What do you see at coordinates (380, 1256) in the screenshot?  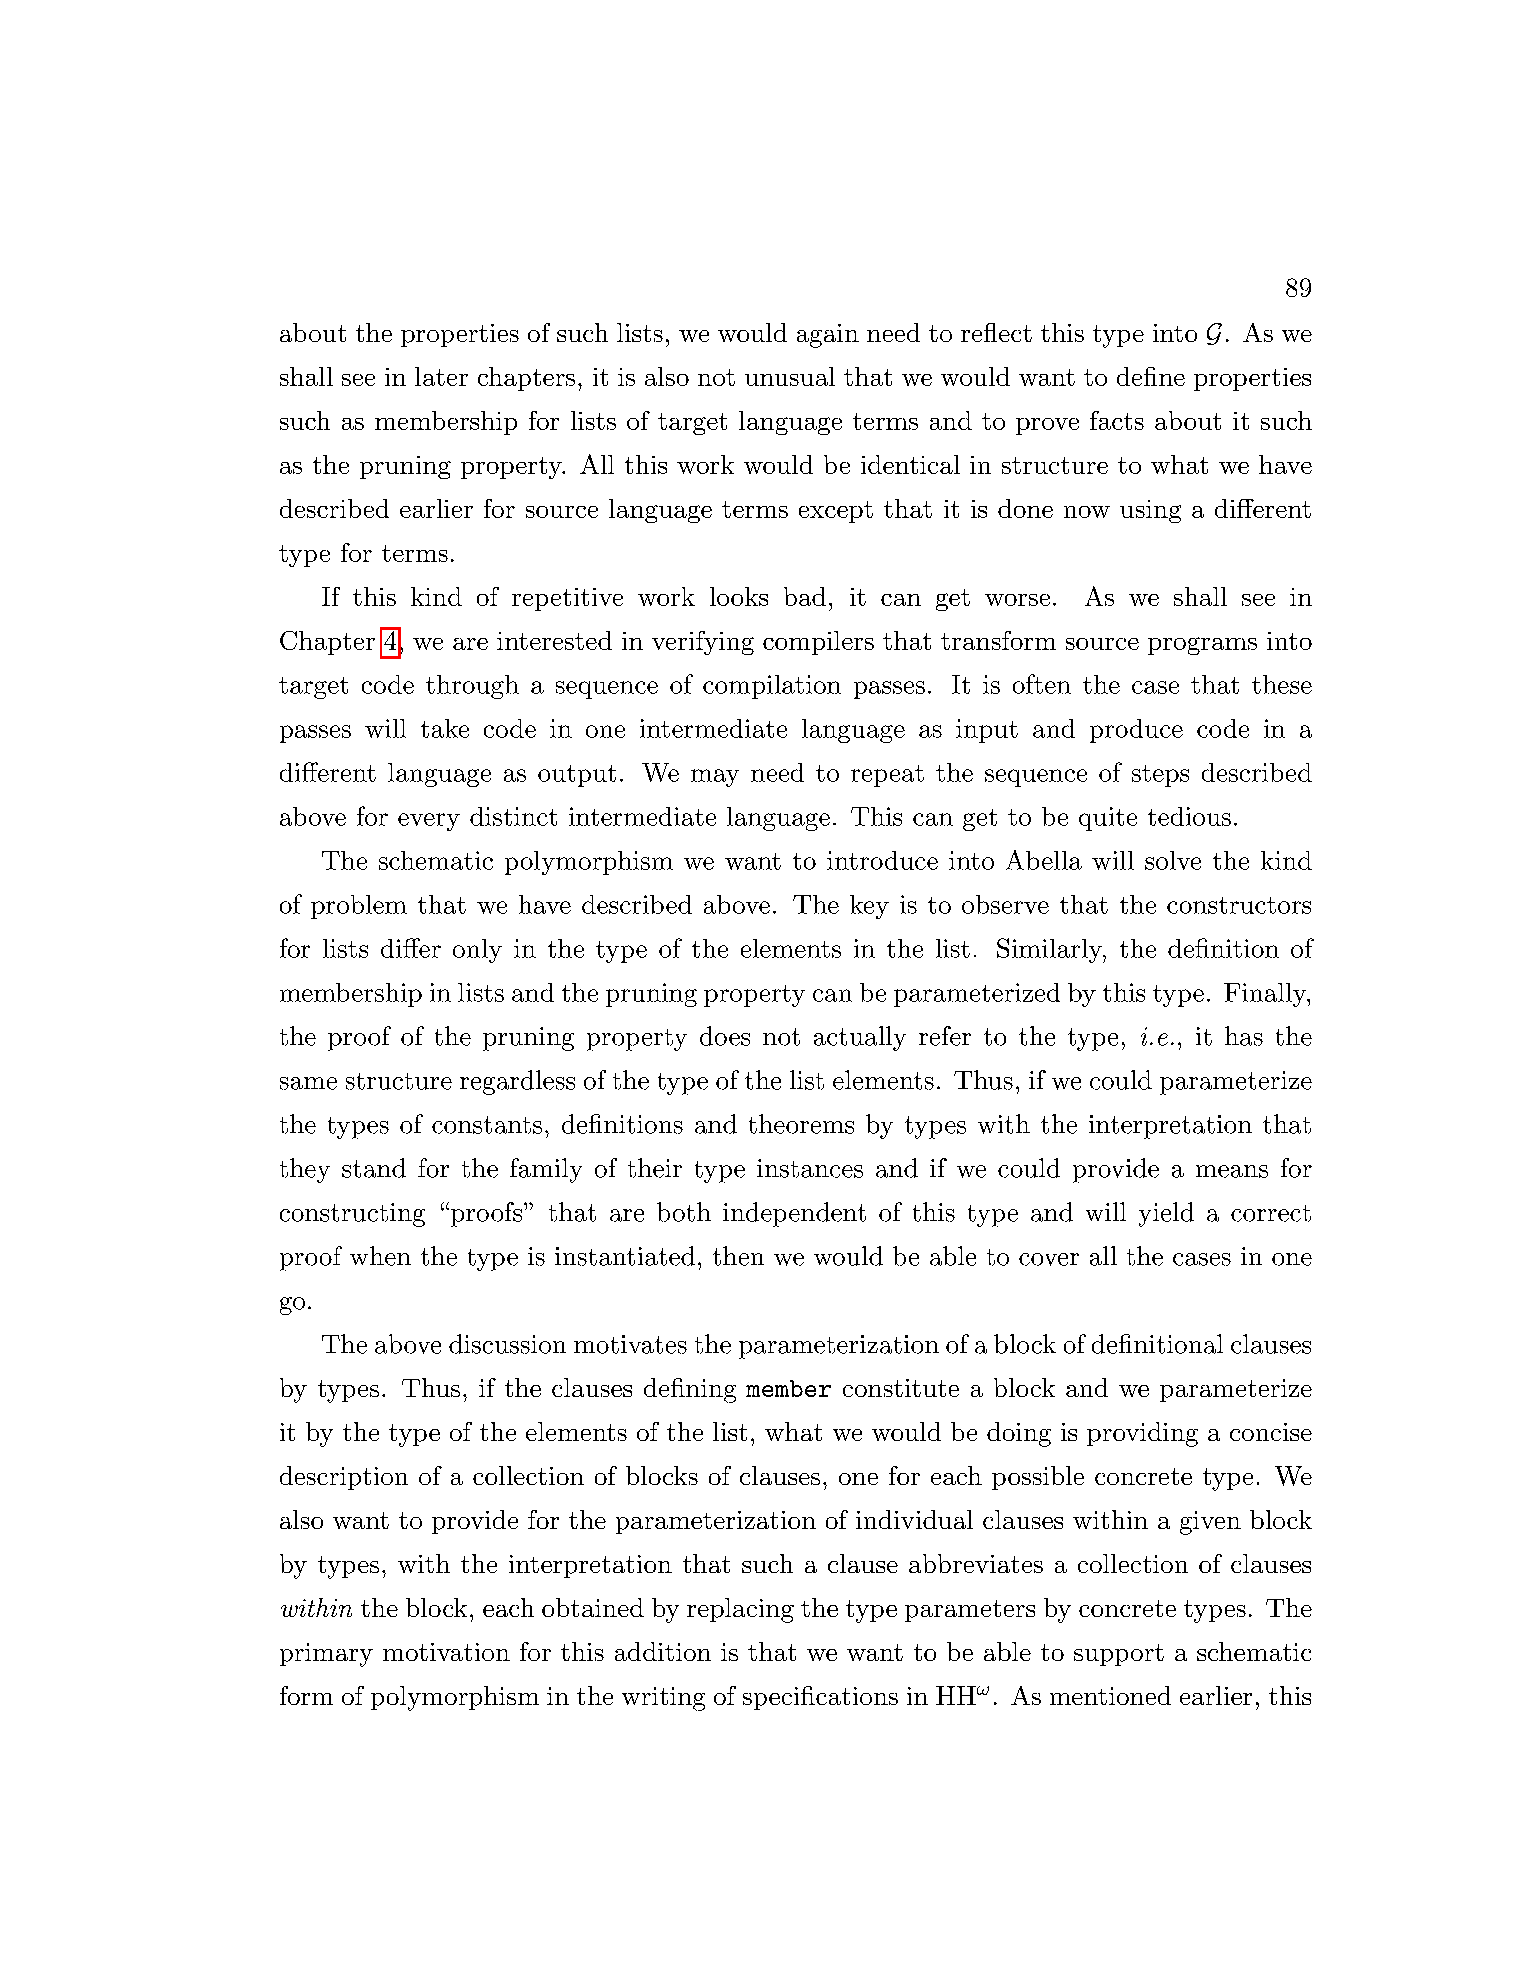 I see `when` at bounding box center [380, 1256].
